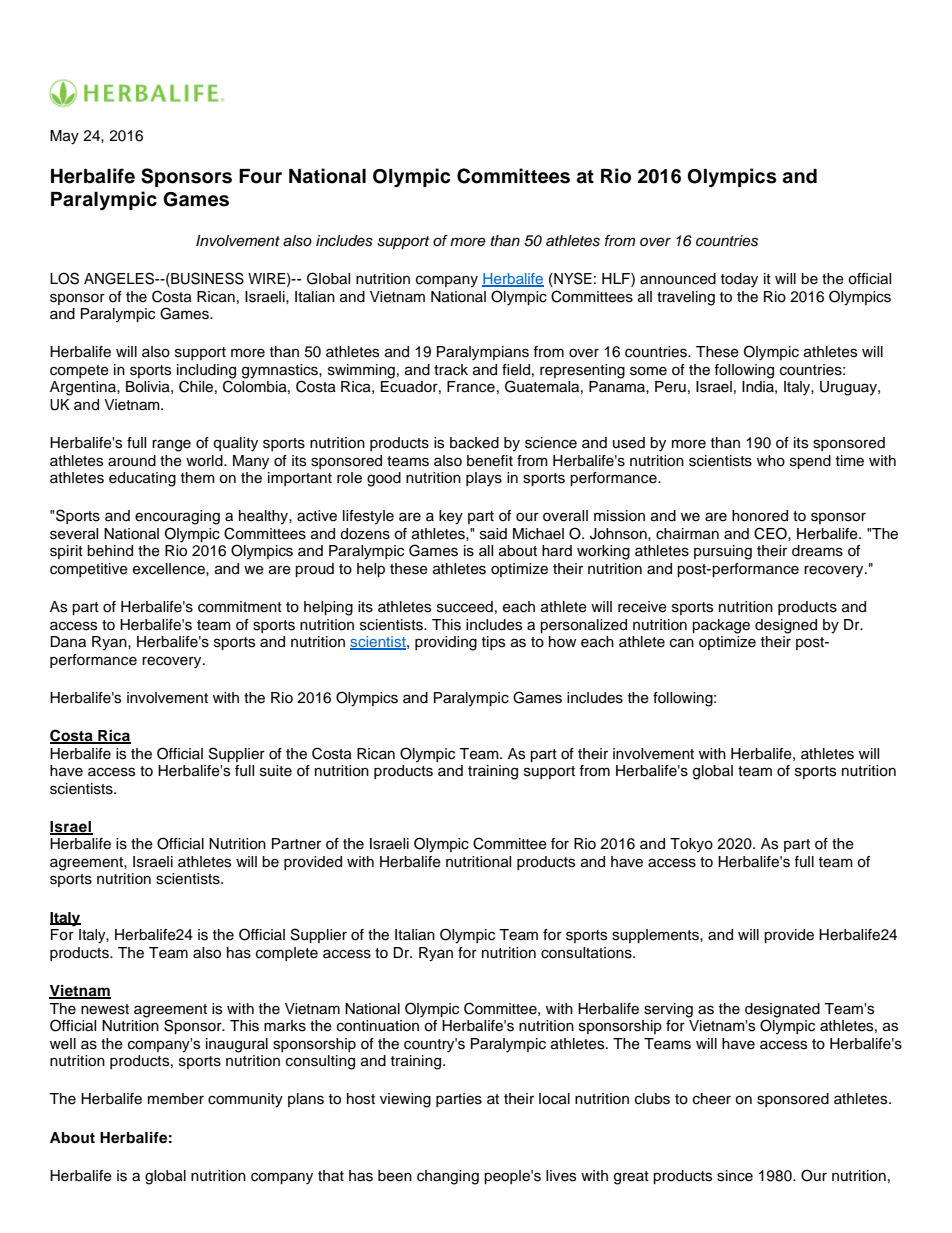  What do you see at coordinates (446, 643) in the image?
I see `providing` at bounding box center [446, 643].
